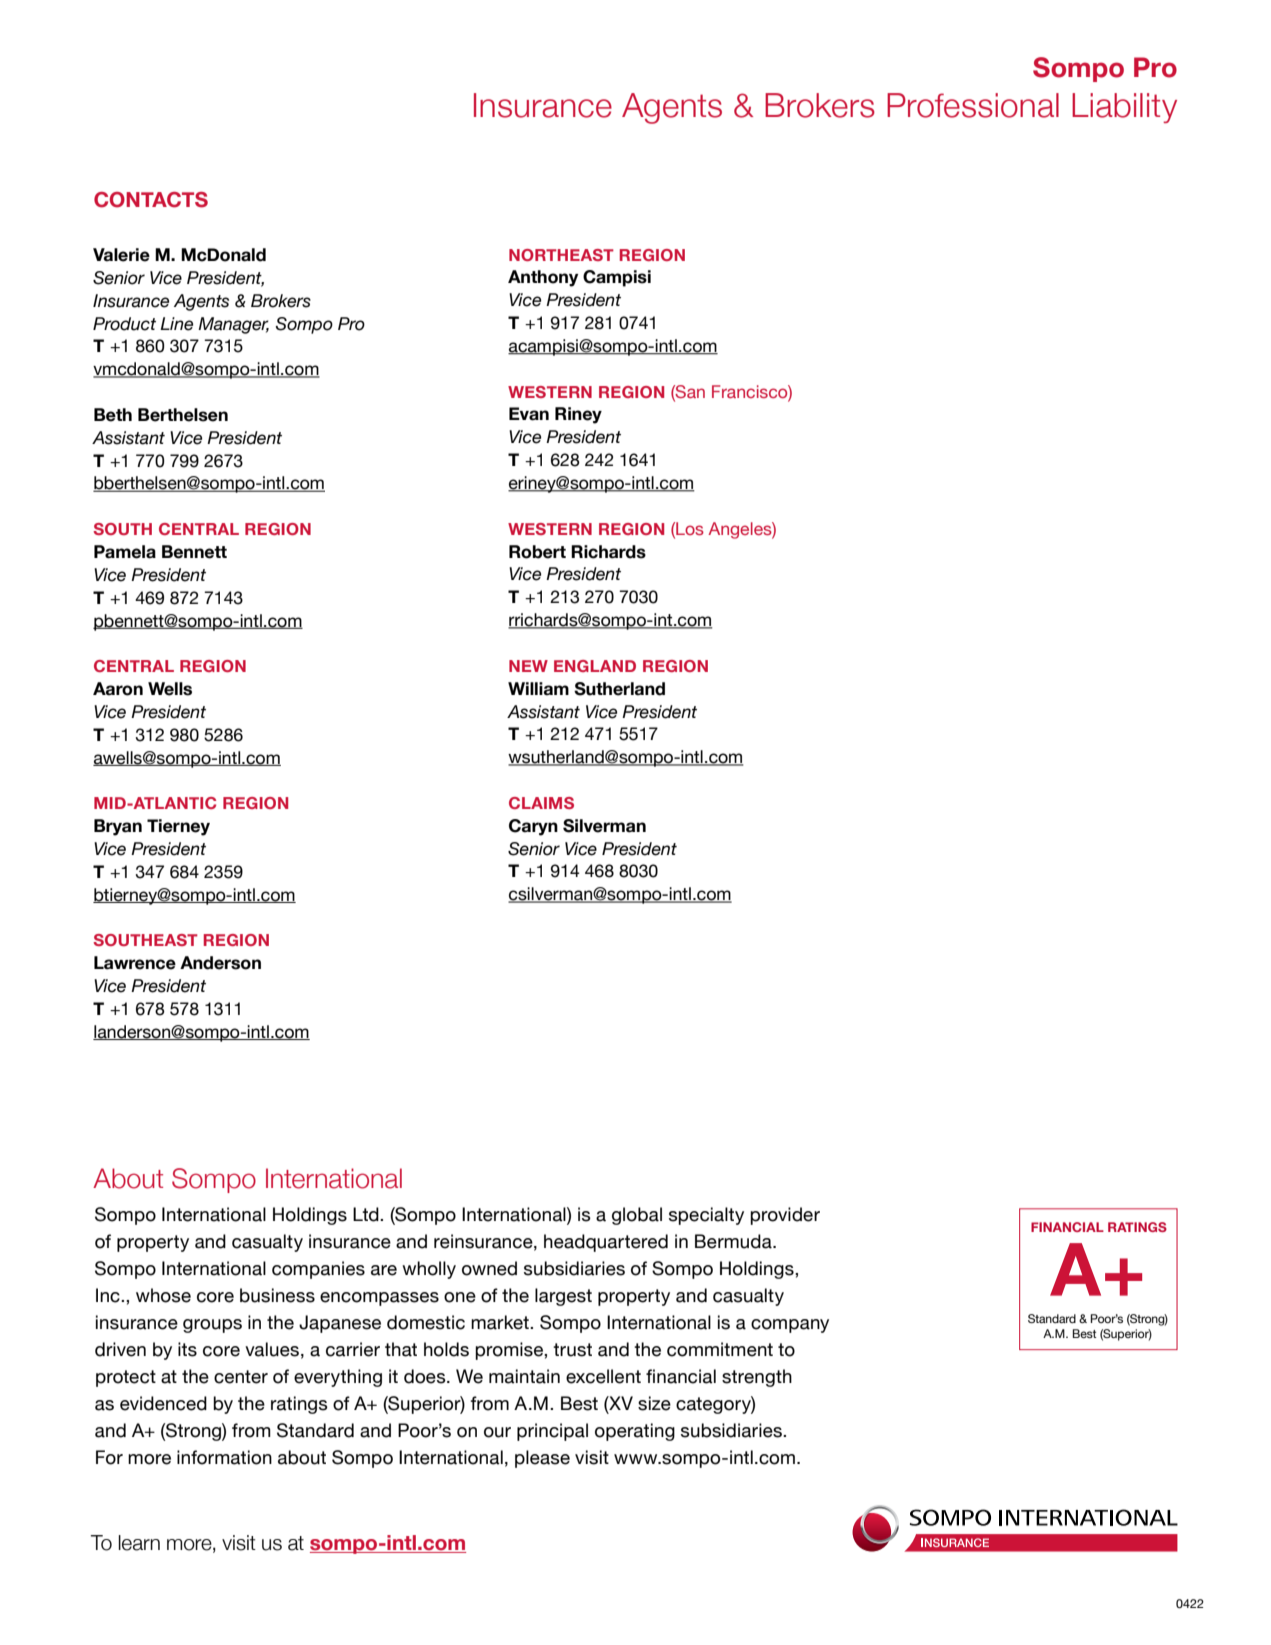 The width and height of the page is (1271, 1645). Describe the element at coordinates (542, 1459) in the page. I see `please` at that location.
